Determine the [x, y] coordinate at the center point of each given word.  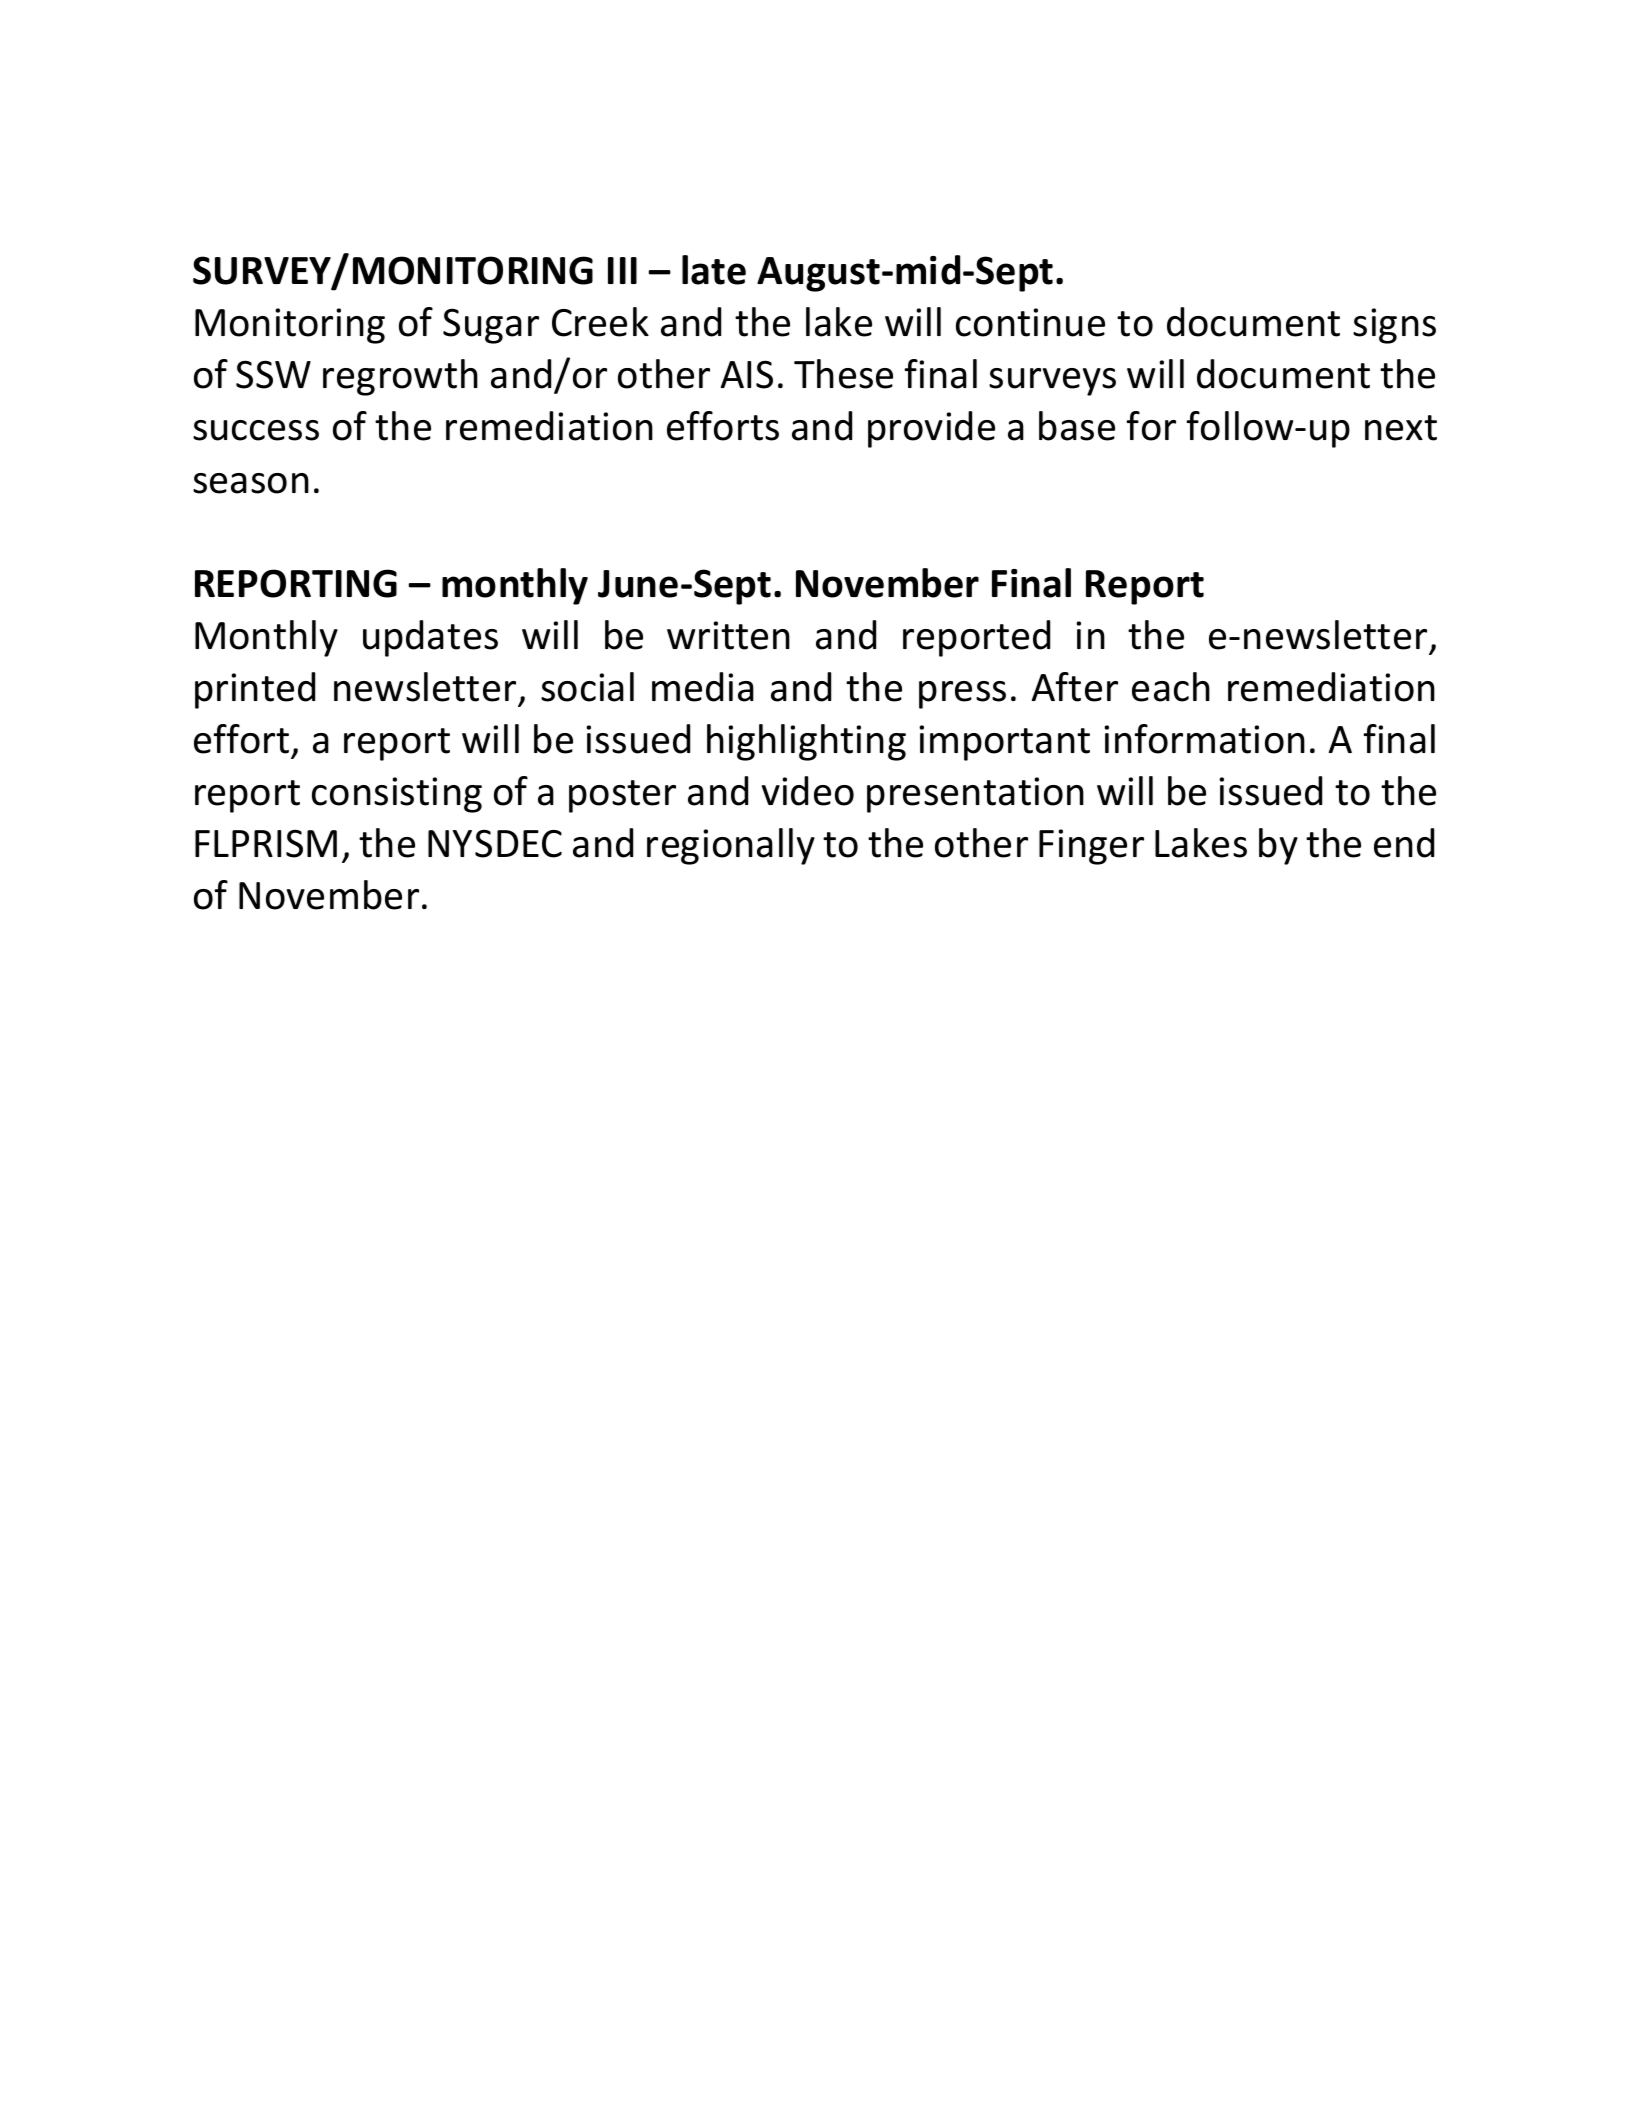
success [256, 430]
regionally [731, 846]
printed [255, 690]
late [714, 270]
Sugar [491, 326]
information [1204, 739]
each [1171, 687]
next [1401, 428]
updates [430, 638]
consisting [397, 795]
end [1404, 843]
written [728, 635]
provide [931, 429]
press [962, 695]
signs [1394, 326]
